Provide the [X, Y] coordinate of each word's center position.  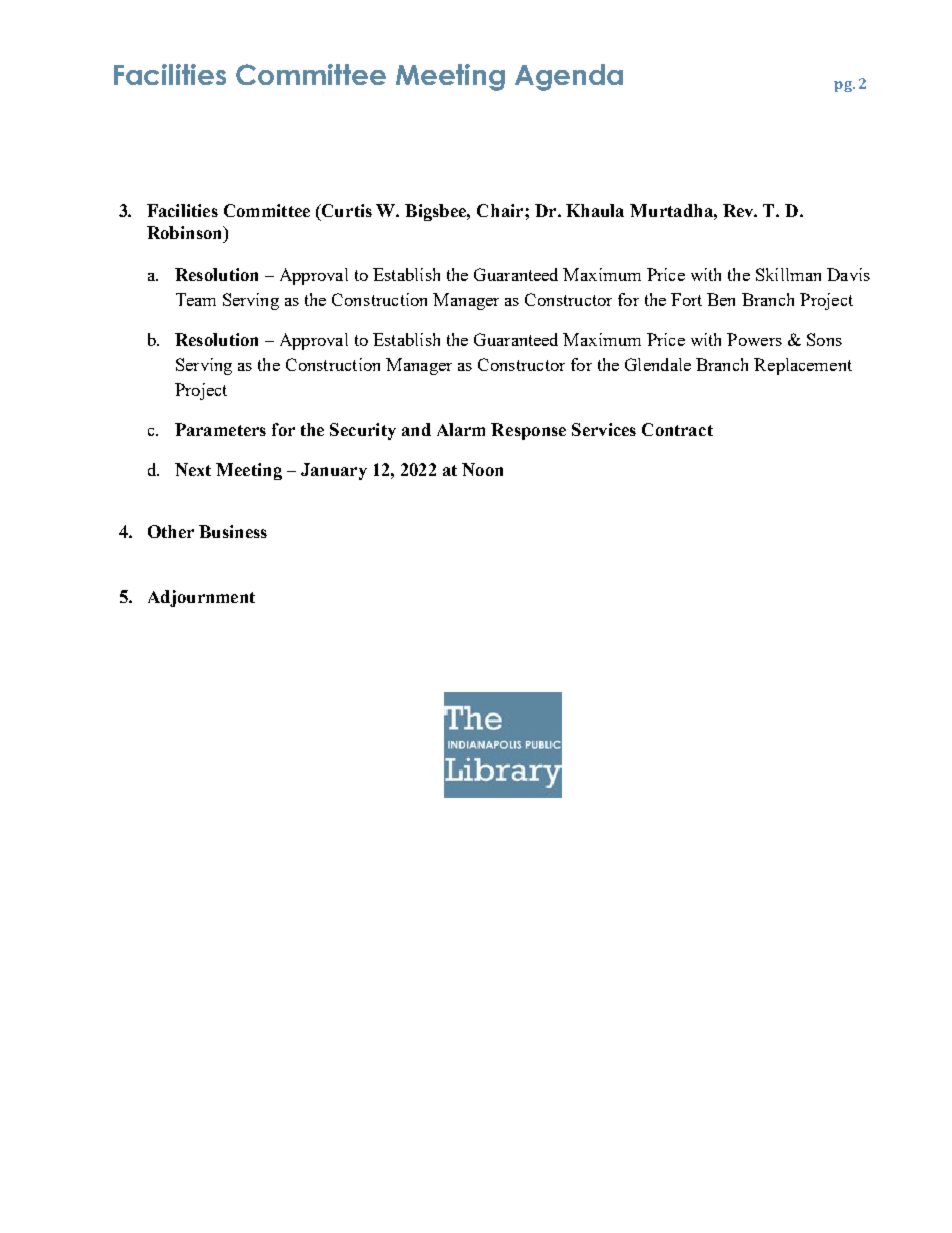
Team [196, 299]
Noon [482, 469]
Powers [754, 339]
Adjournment [201, 598]
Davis [848, 274]
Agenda [569, 77]
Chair [501, 210]
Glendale [658, 364]
